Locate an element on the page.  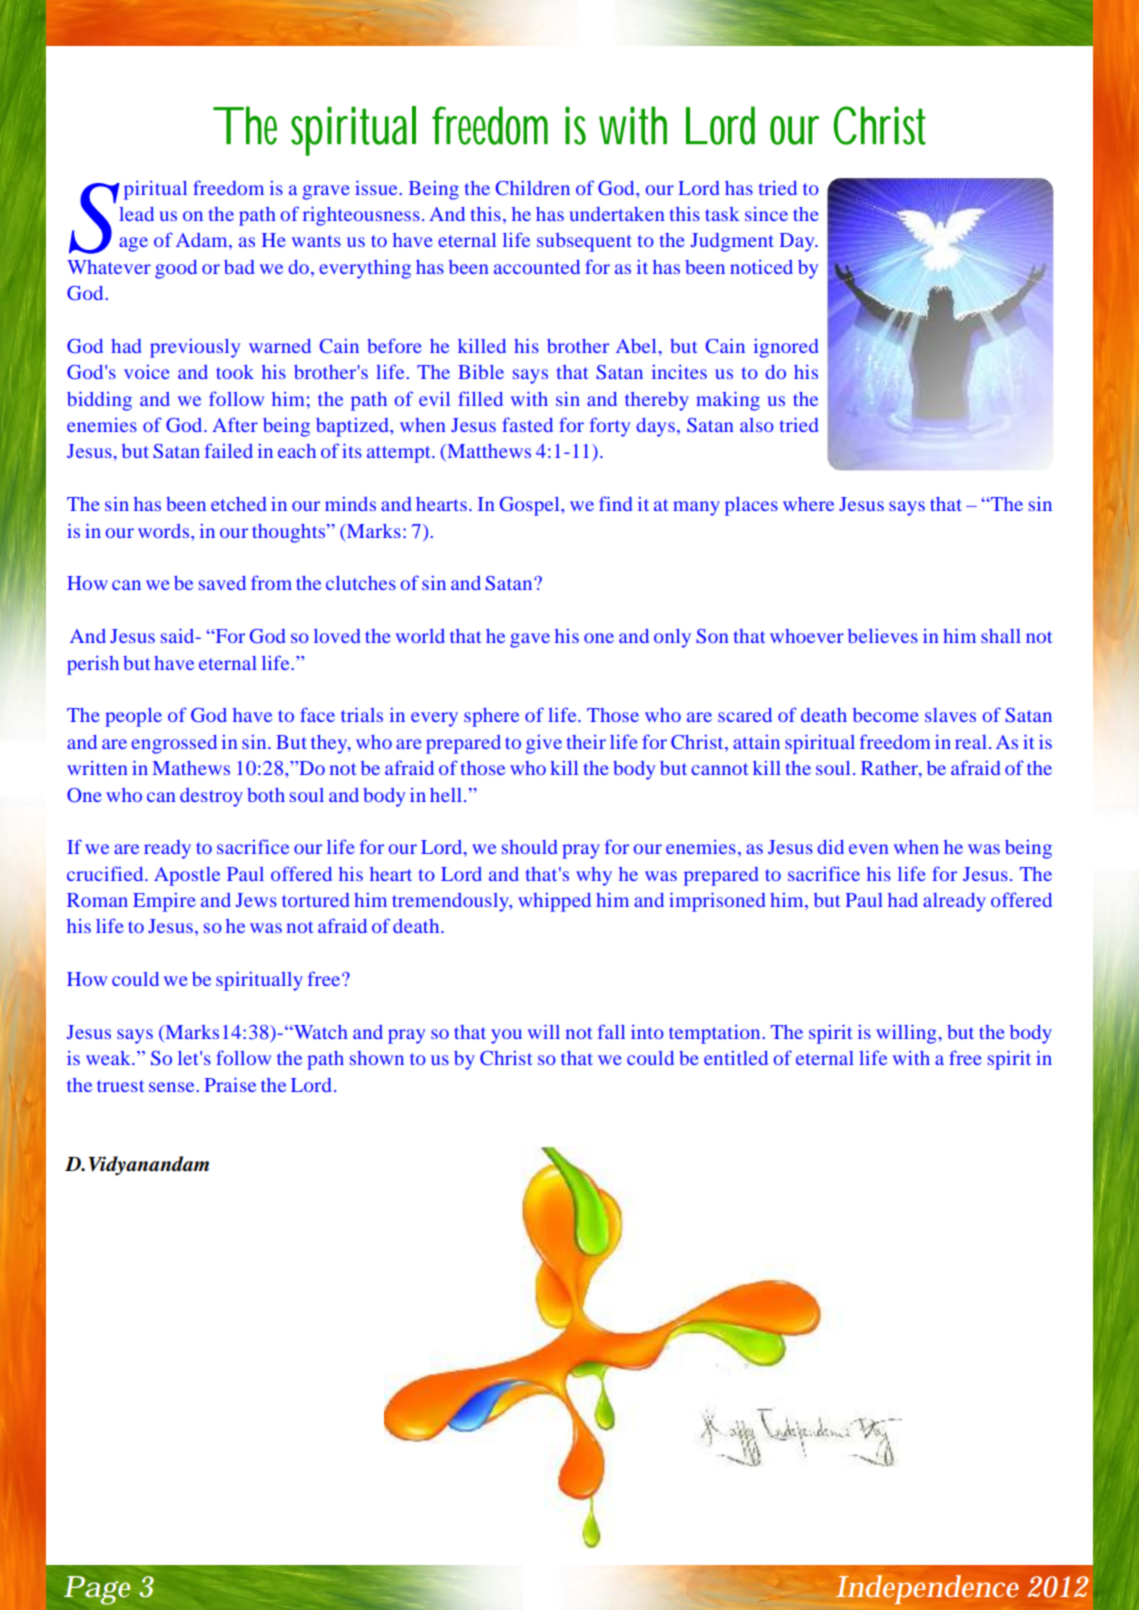
Praise is located at coordinates (230, 1084).
